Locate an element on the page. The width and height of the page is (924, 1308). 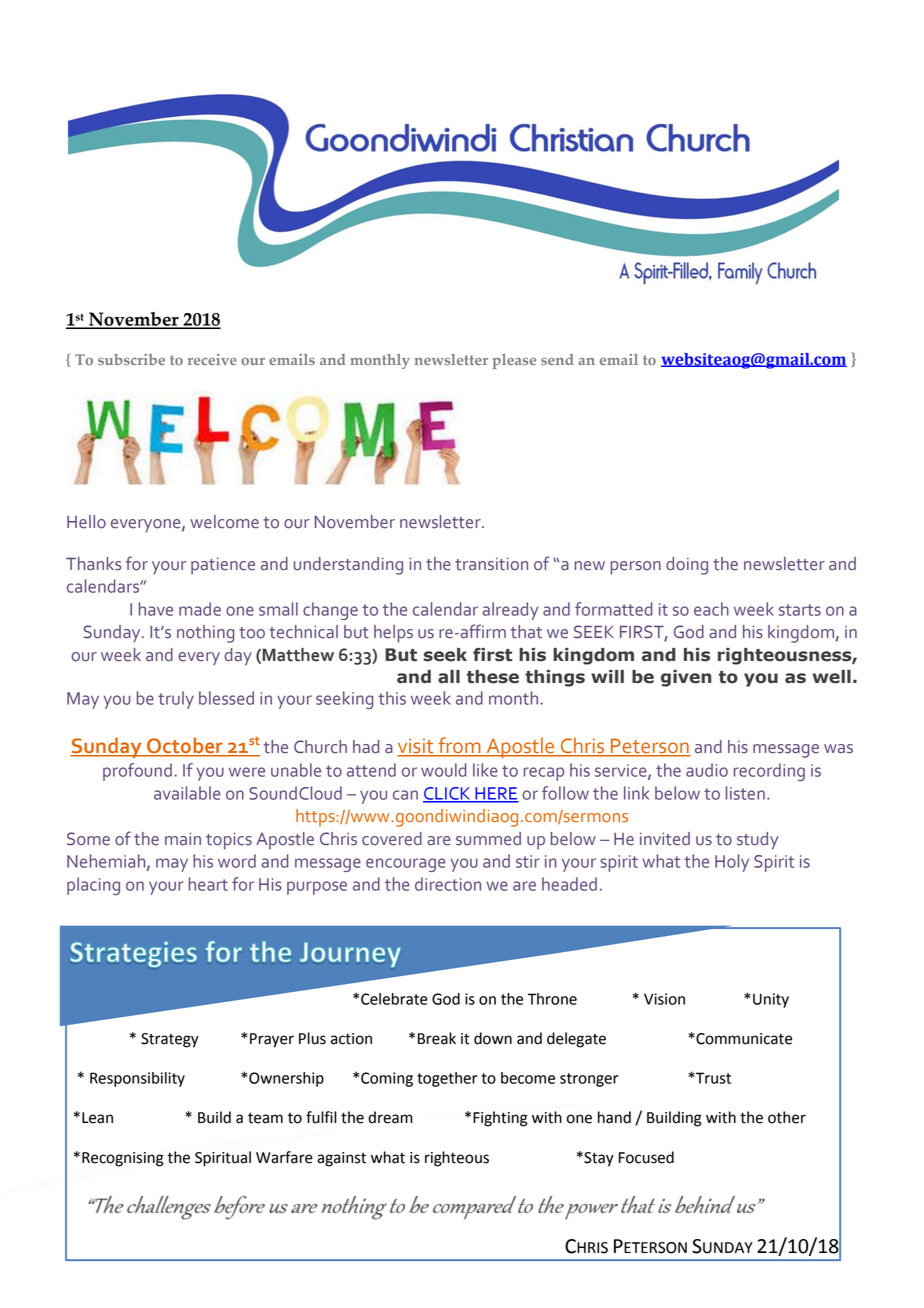
Fighting is located at coordinates (500, 1119).
